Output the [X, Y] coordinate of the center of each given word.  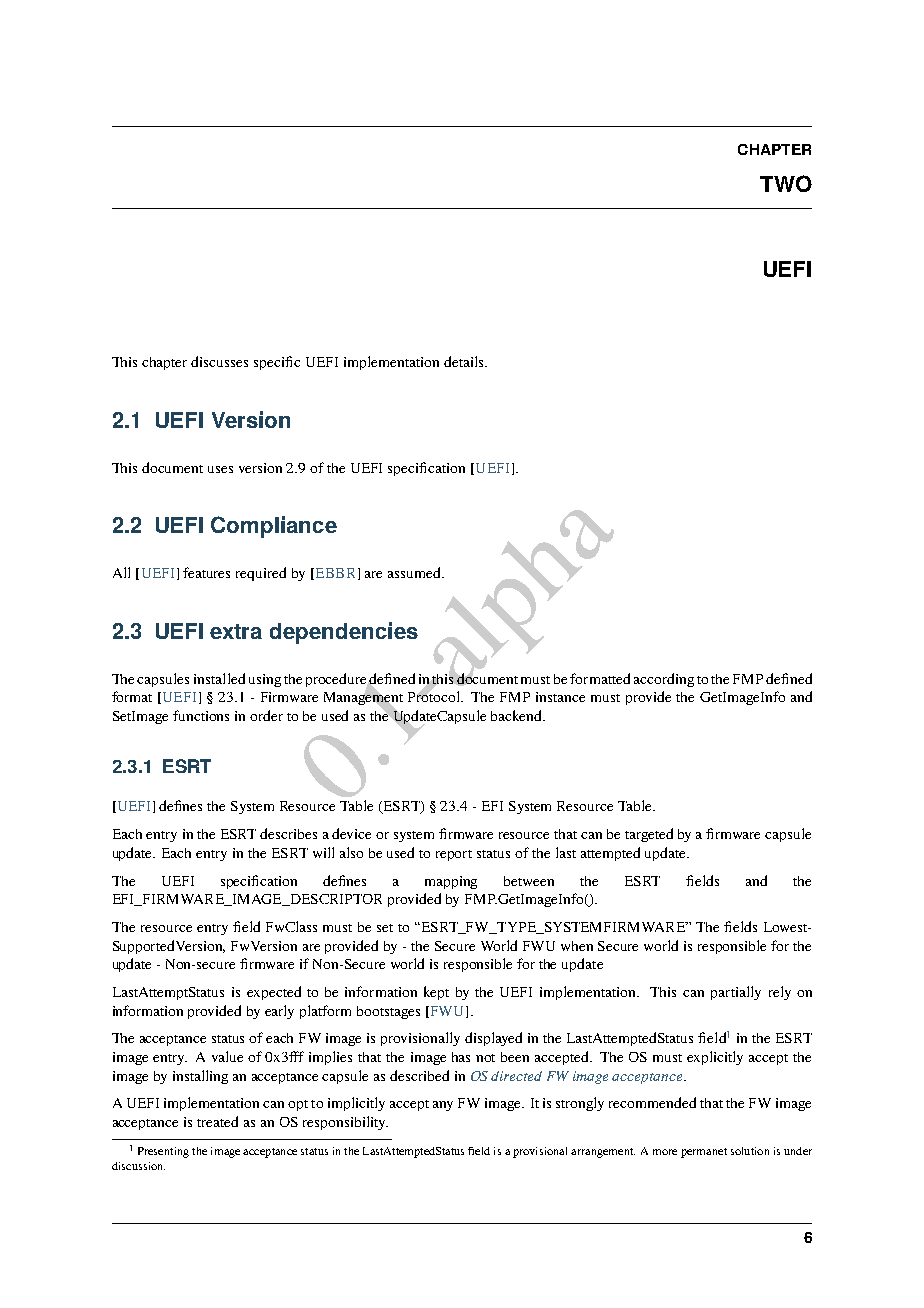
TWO [786, 183]
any [443, 1106]
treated [217, 1121]
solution [750, 1151]
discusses [219, 361]
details [465, 361]
